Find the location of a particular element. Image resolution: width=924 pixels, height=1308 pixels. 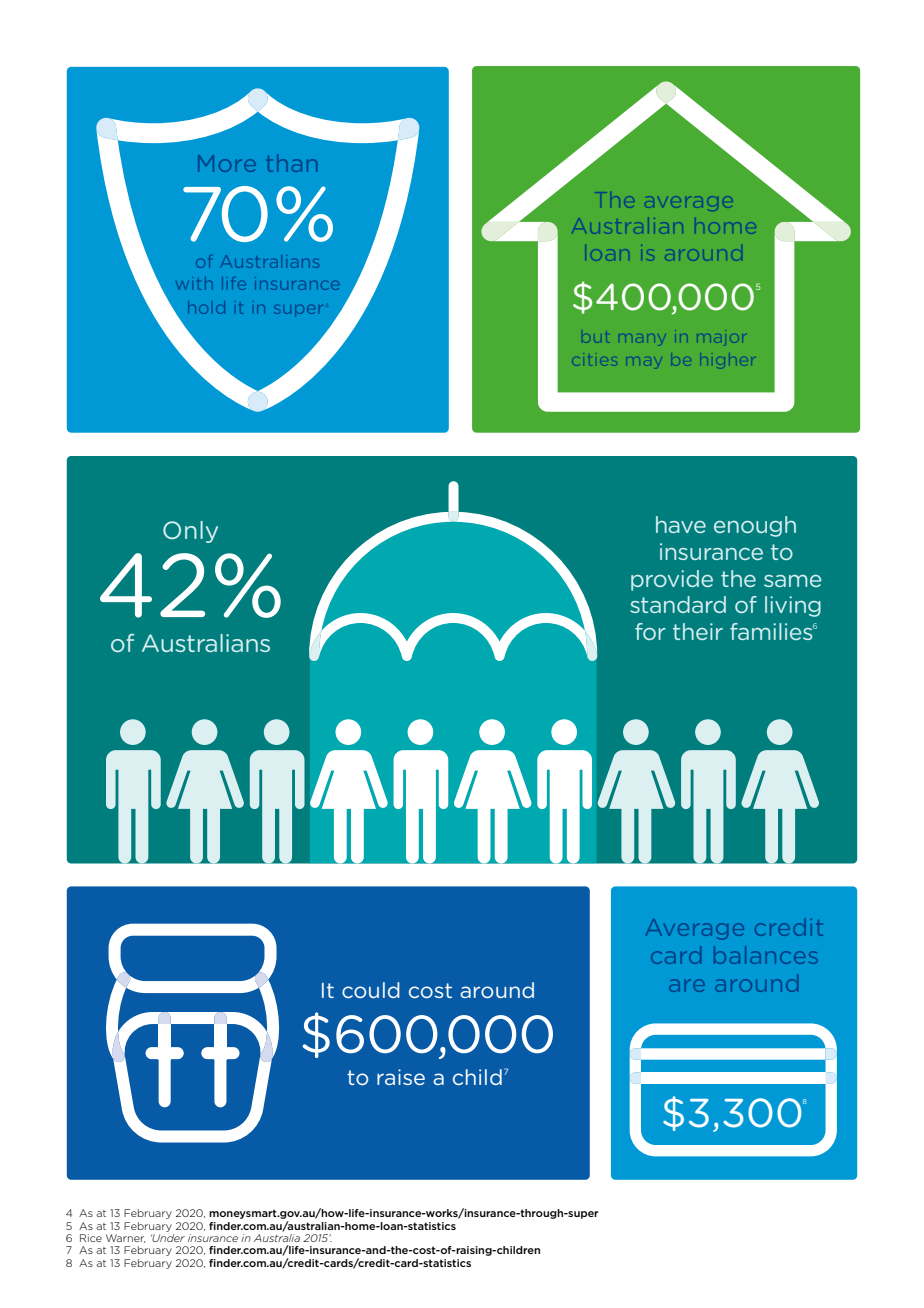

More is located at coordinates (227, 163).
